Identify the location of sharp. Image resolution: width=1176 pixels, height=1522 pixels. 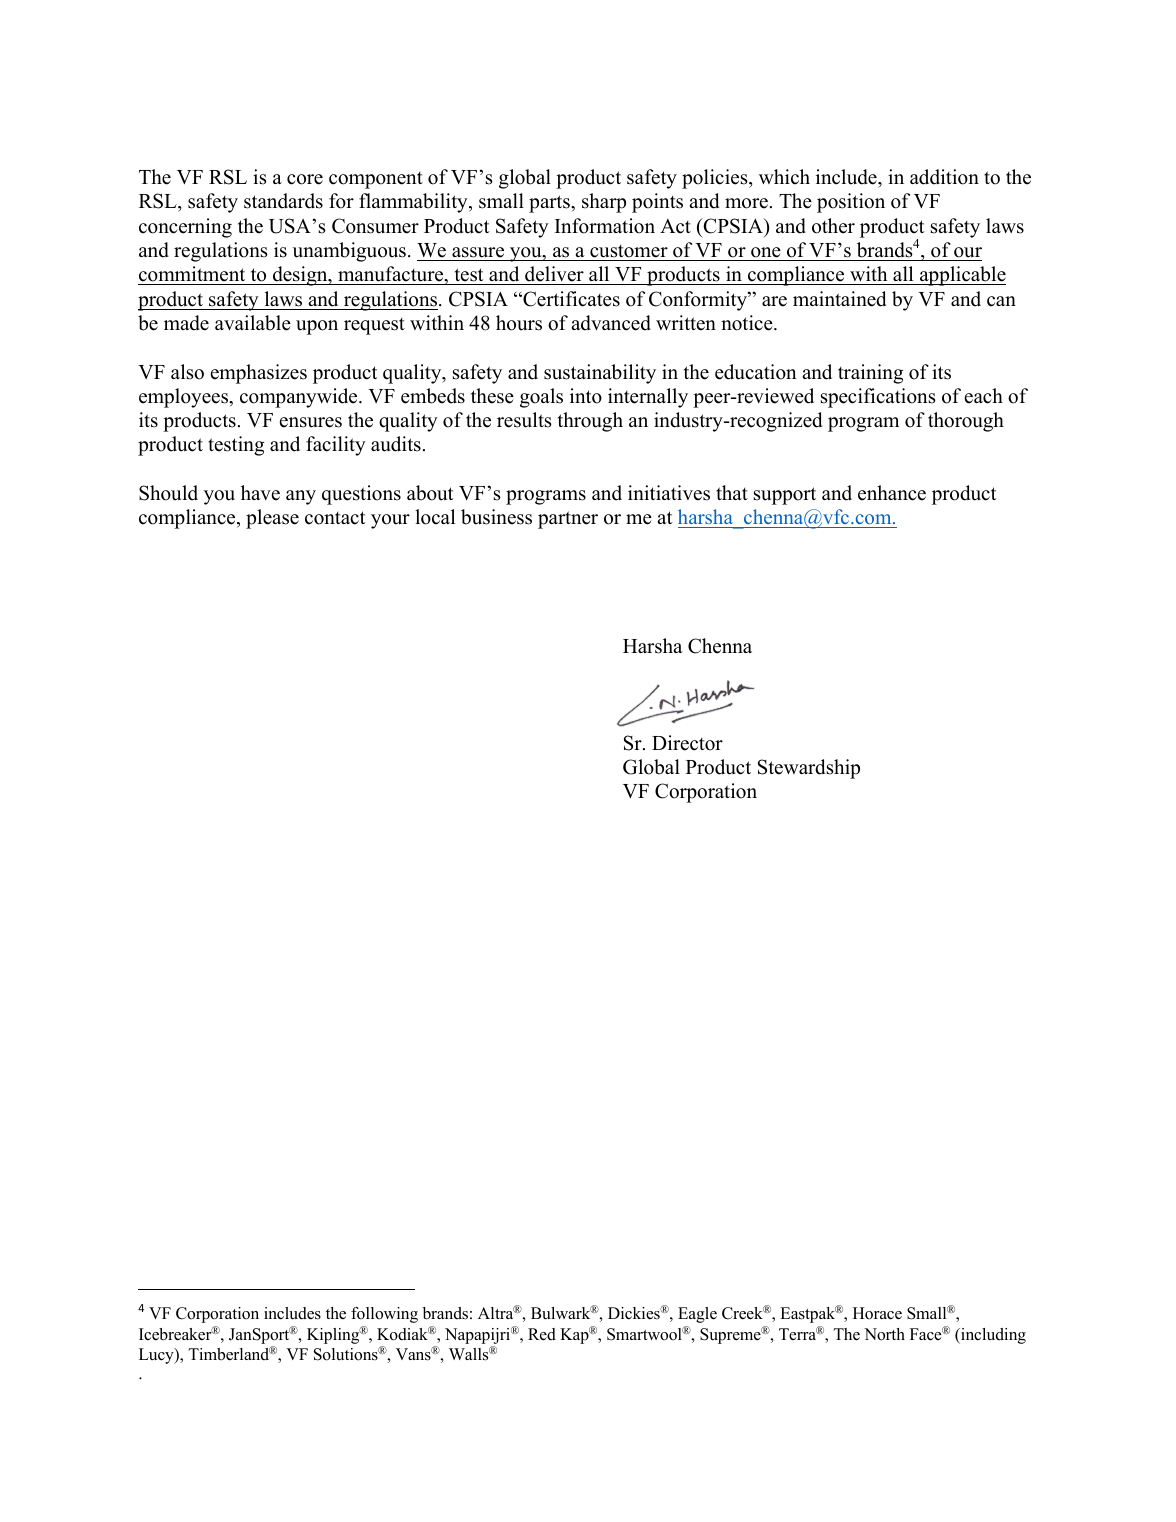
(604, 203).
